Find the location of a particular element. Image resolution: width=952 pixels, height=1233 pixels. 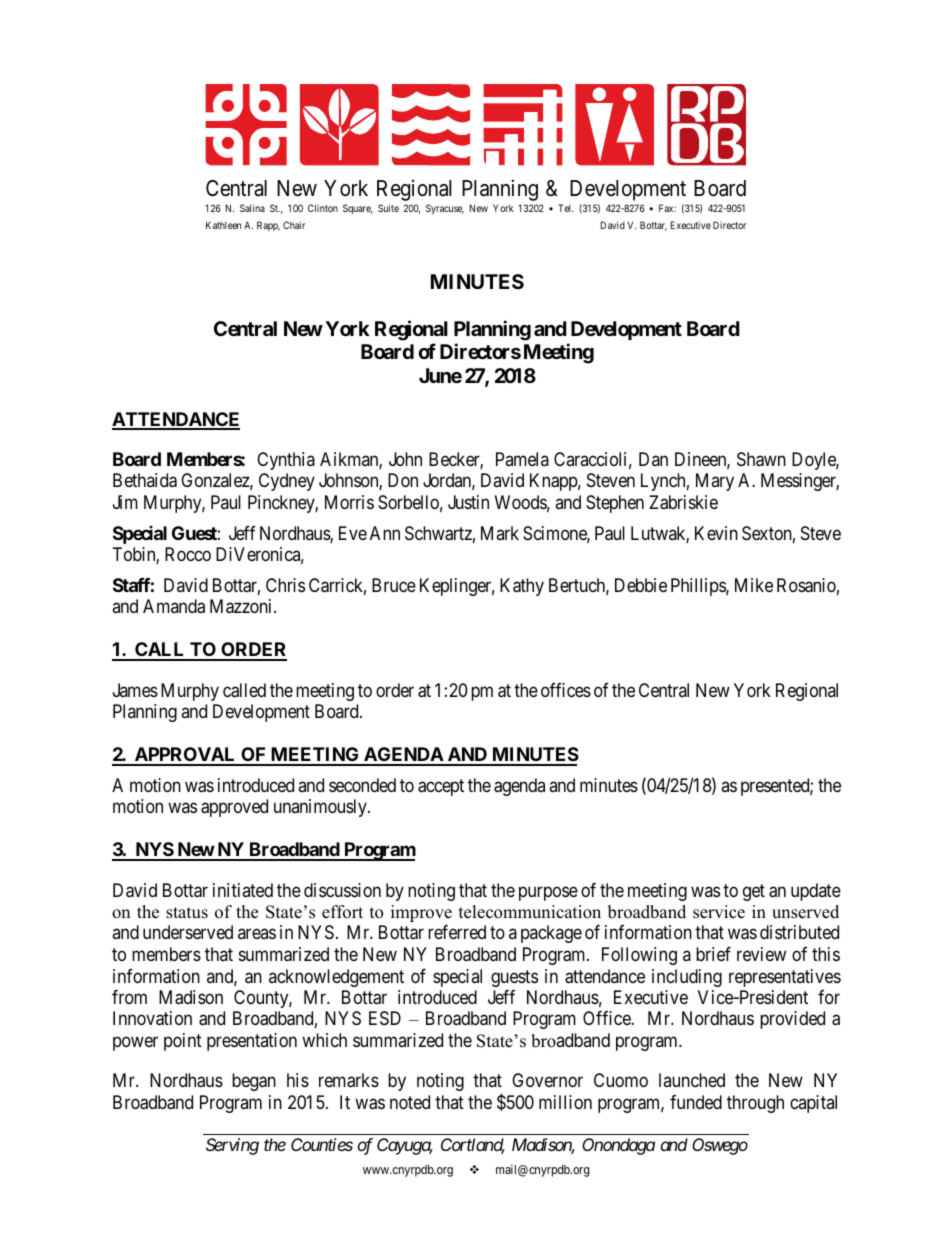

Syracuse is located at coordinates (445, 209).
